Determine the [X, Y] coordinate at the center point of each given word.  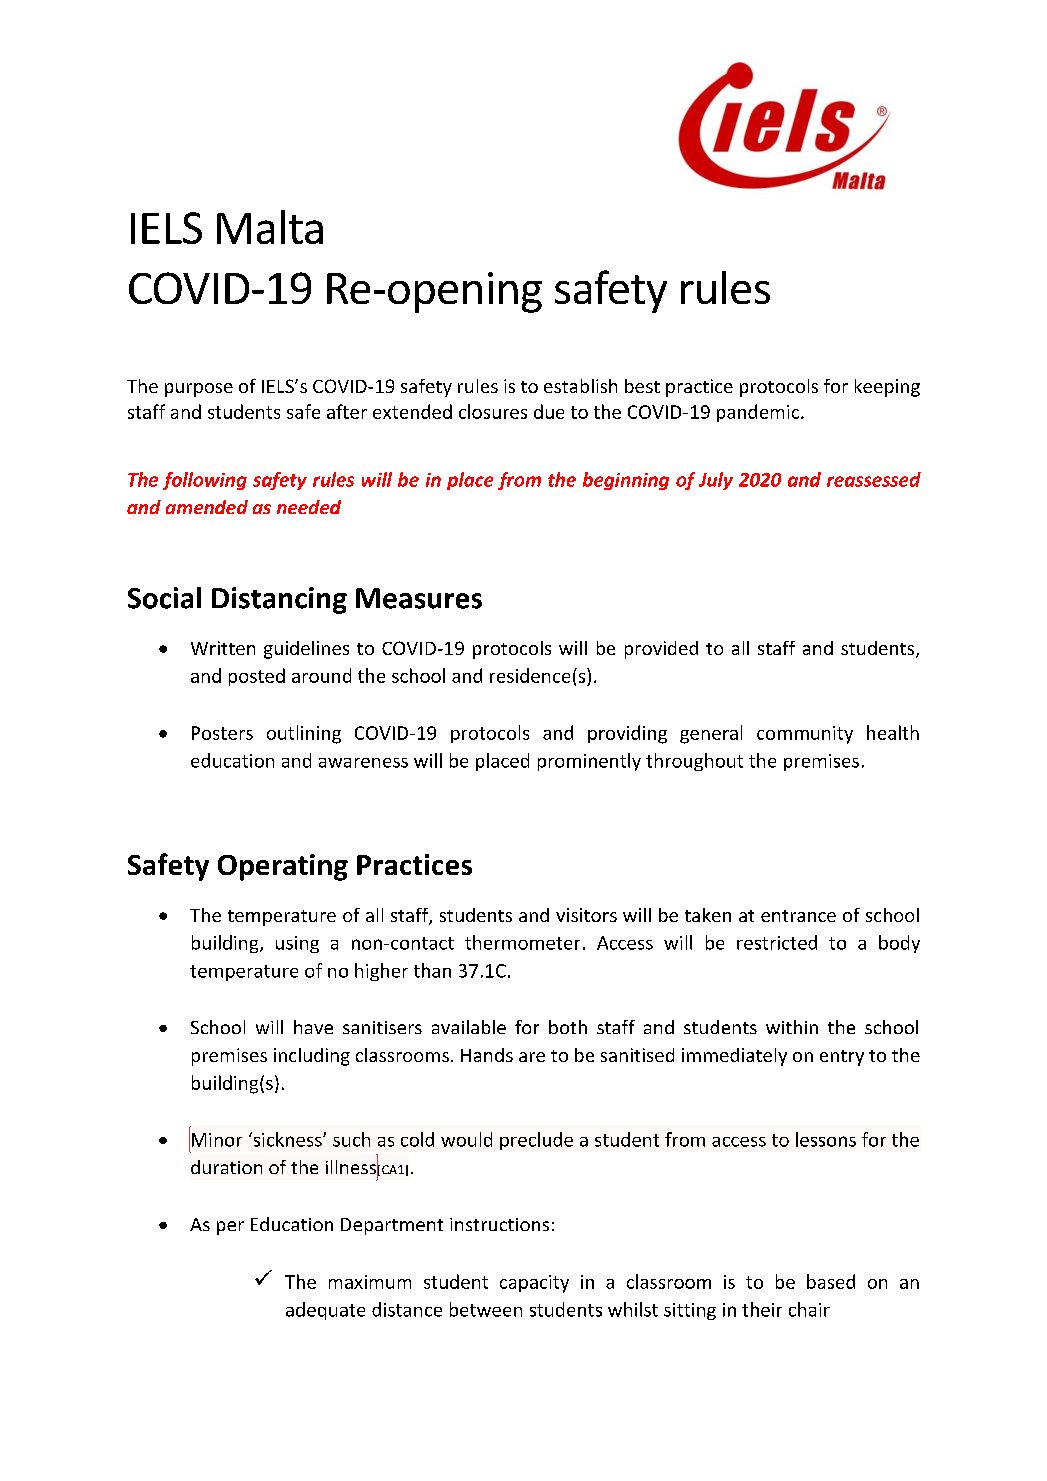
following [205, 481]
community [805, 735]
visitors [586, 915]
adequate [325, 1311]
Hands [487, 1055]
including [312, 1057]
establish [580, 386]
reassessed [874, 479]
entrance [798, 916]
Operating [283, 867]
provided [661, 650]
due [549, 411]
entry [842, 1058]
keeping [887, 388]
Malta [270, 227]
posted [257, 677]
